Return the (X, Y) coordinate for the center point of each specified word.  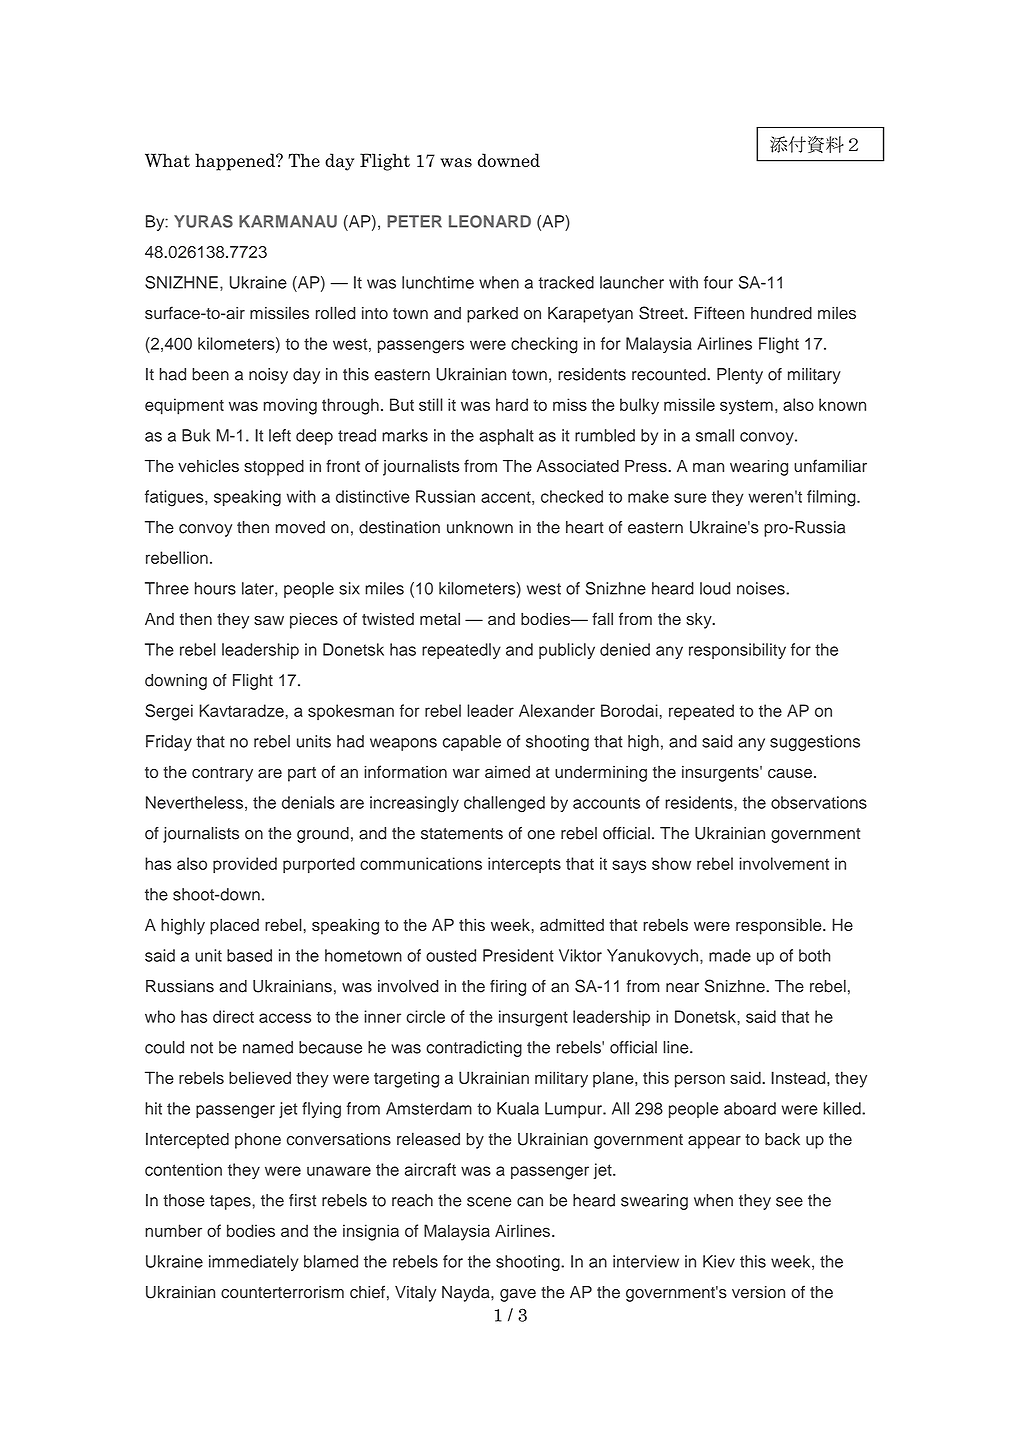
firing (508, 987)
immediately (253, 1263)
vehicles (208, 466)
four (718, 282)
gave (518, 1295)
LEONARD (490, 221)
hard (512, 404)
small (715, 435)
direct (233, 1016)
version (758, 1292)
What (167, 160)
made (730, 955)
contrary (222, 774)
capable (472, 743)
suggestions (815, 743)
